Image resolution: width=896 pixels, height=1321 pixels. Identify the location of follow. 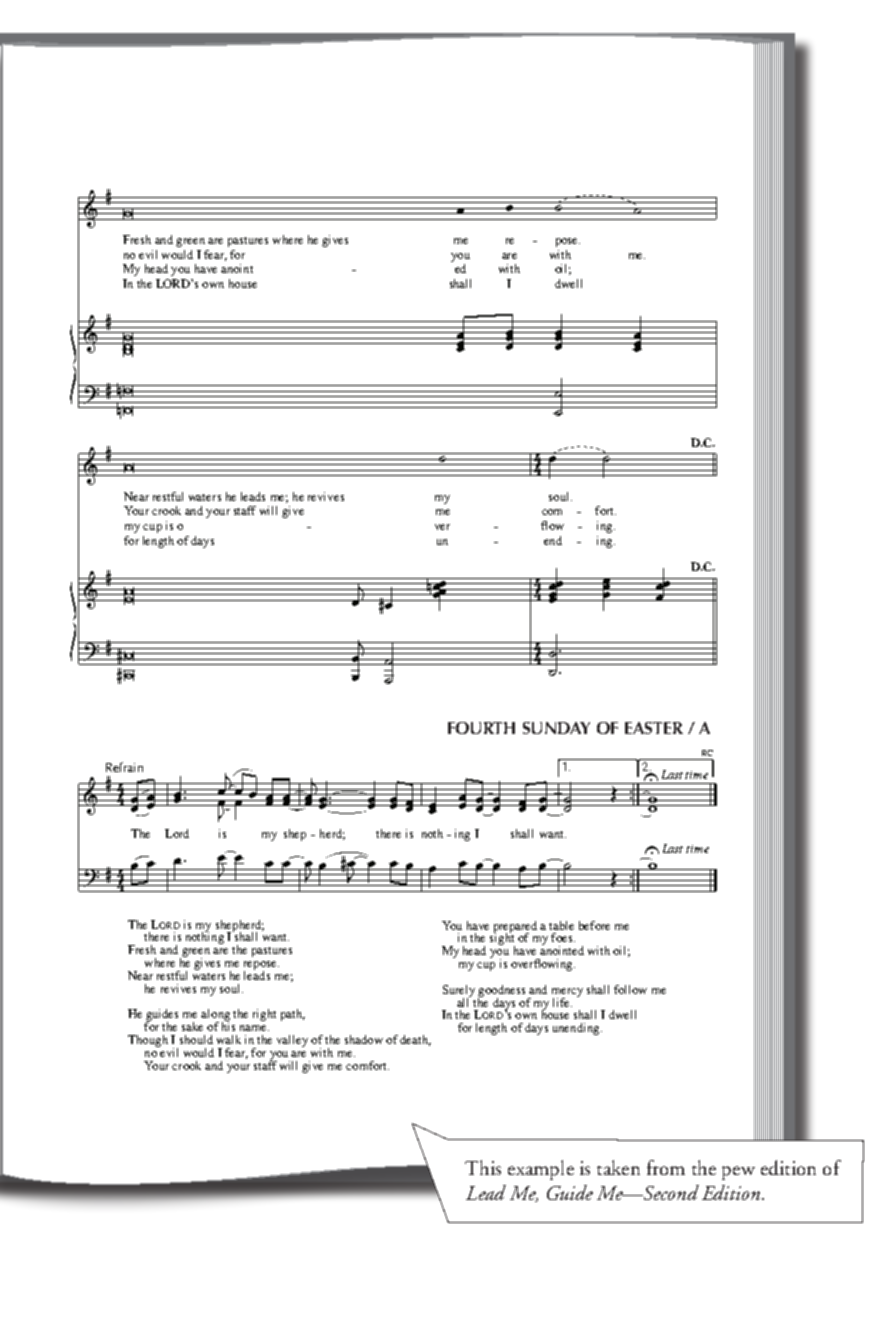
(630, 989).
